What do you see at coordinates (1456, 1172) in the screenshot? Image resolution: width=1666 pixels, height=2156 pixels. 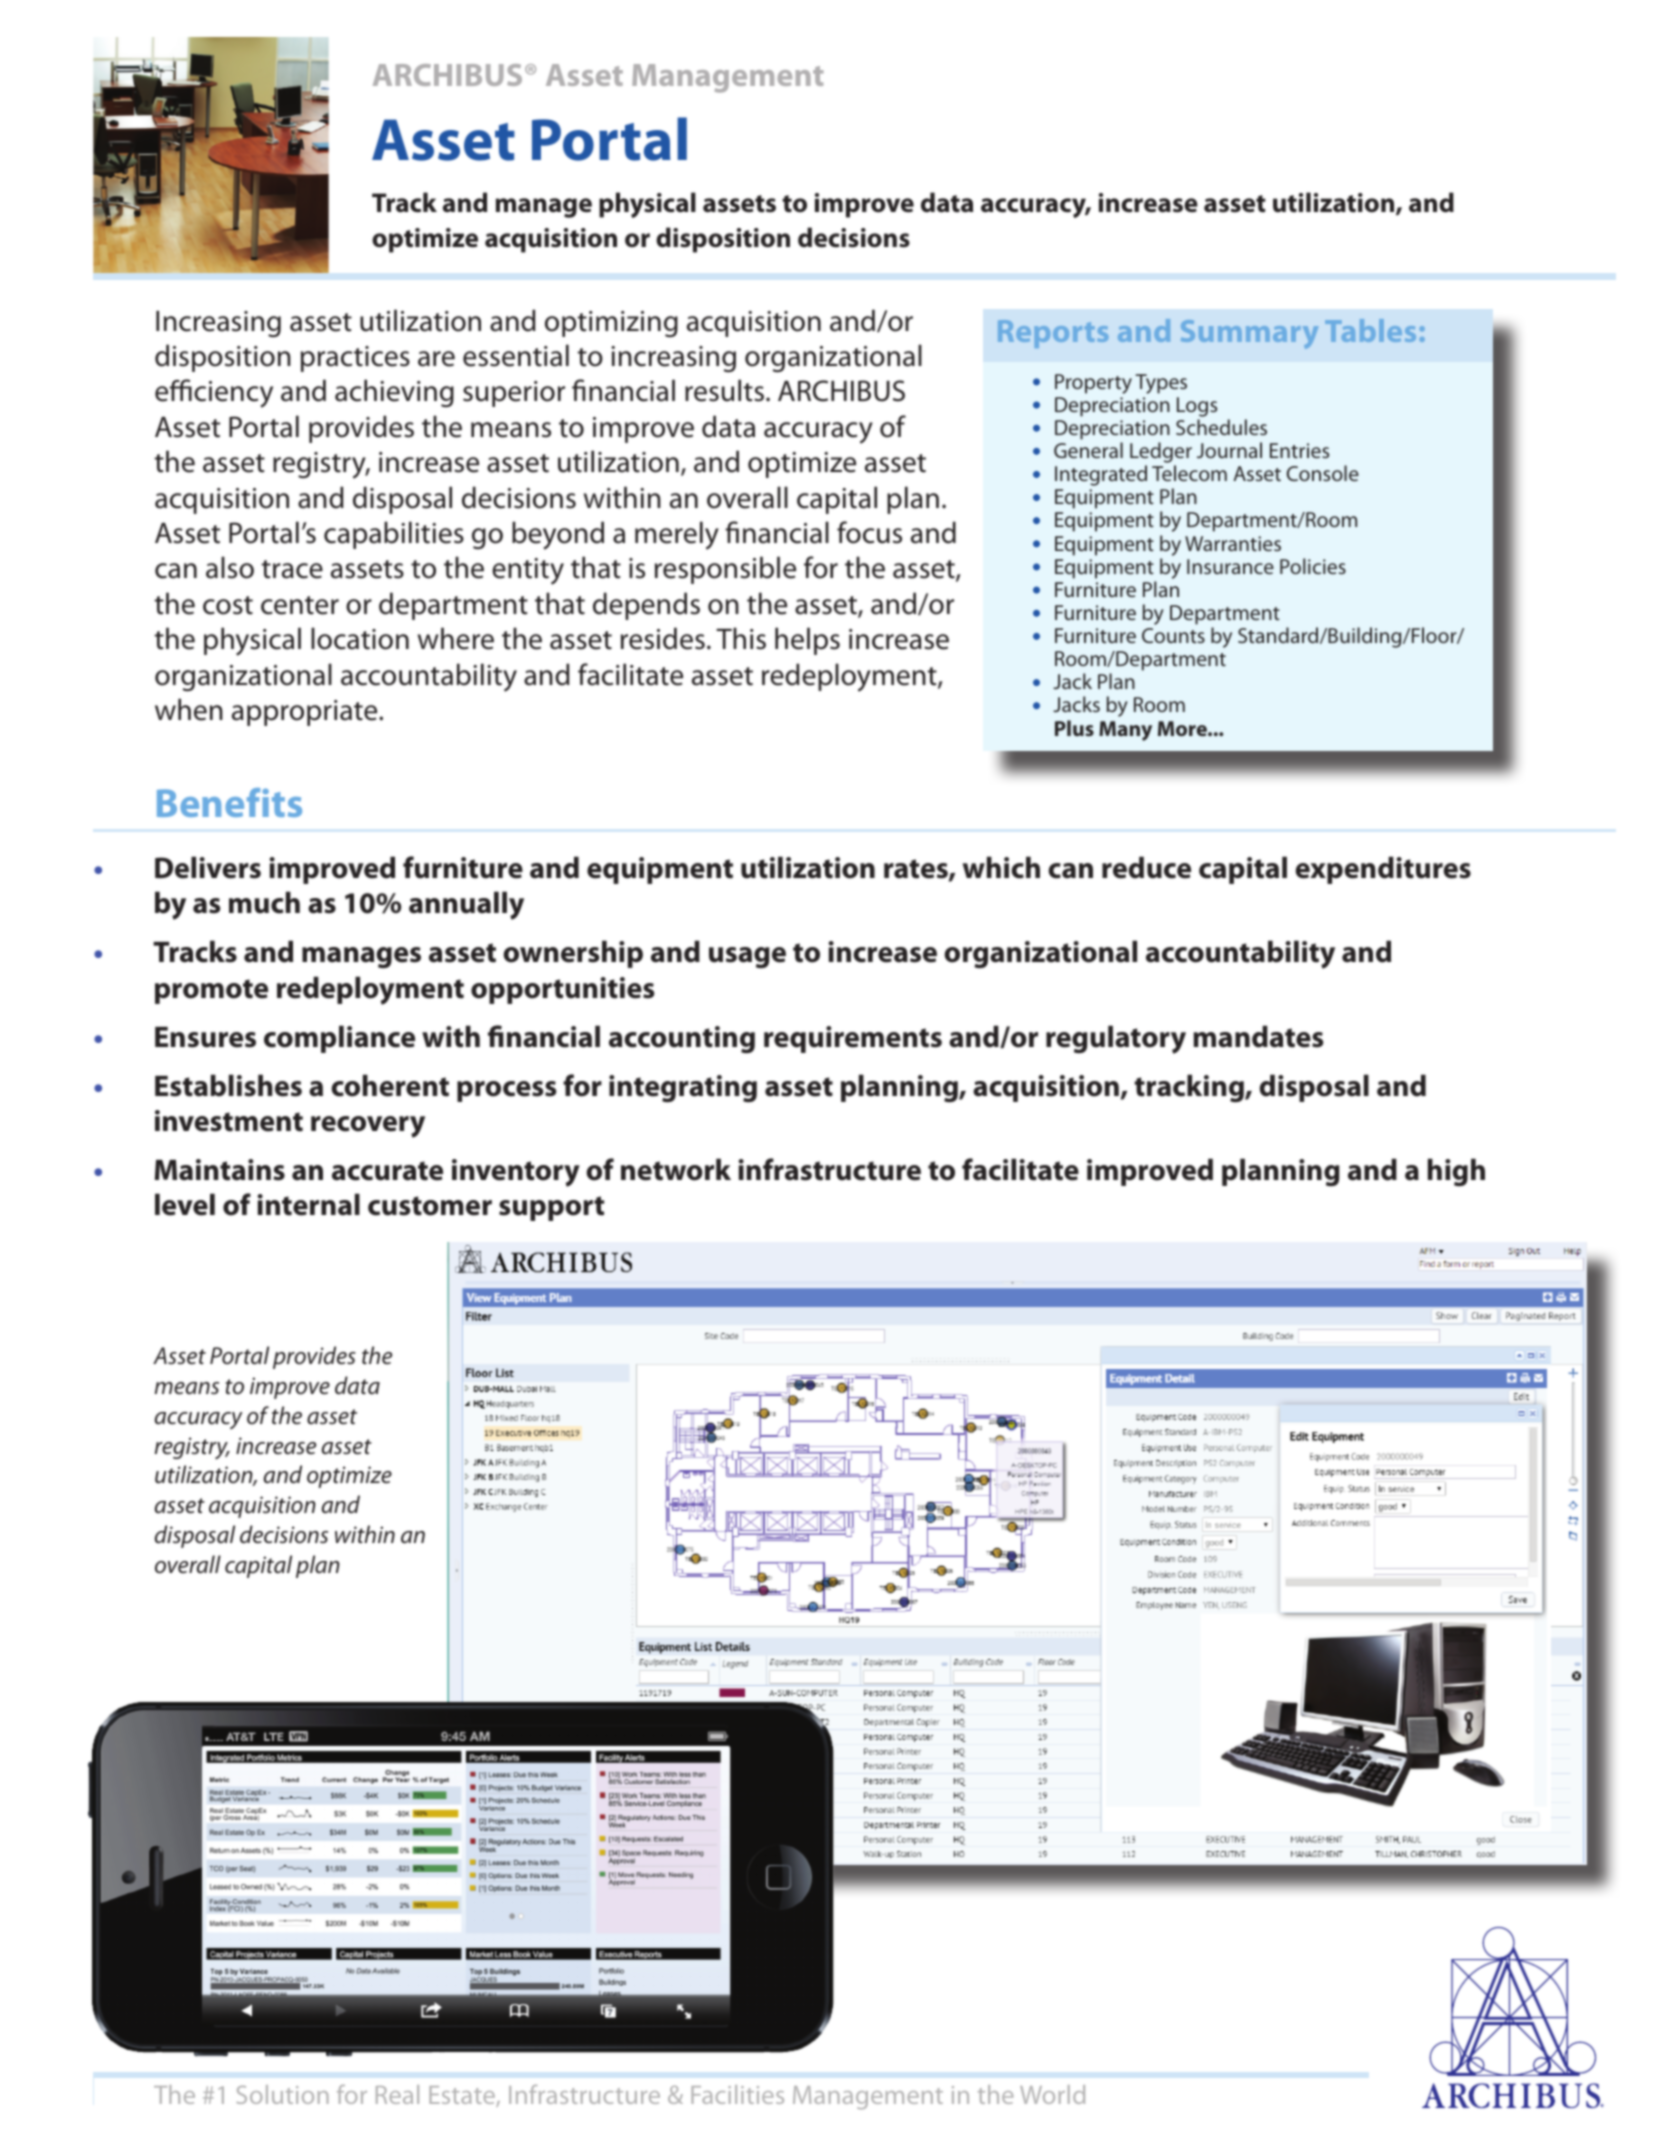 I see `high` at bounding box center [1456, 1172].
